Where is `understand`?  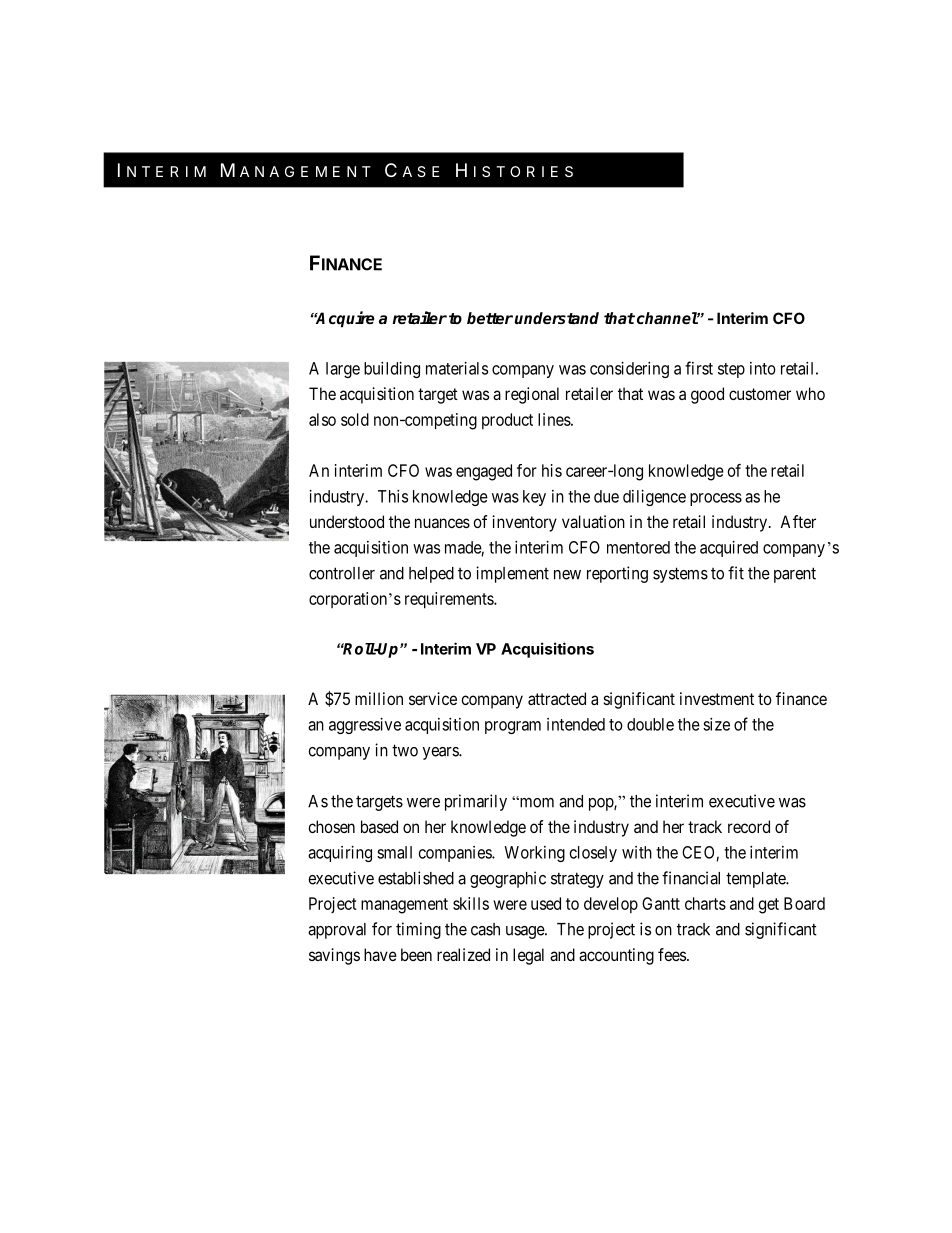 understand is located at coordinates (557, 318).
